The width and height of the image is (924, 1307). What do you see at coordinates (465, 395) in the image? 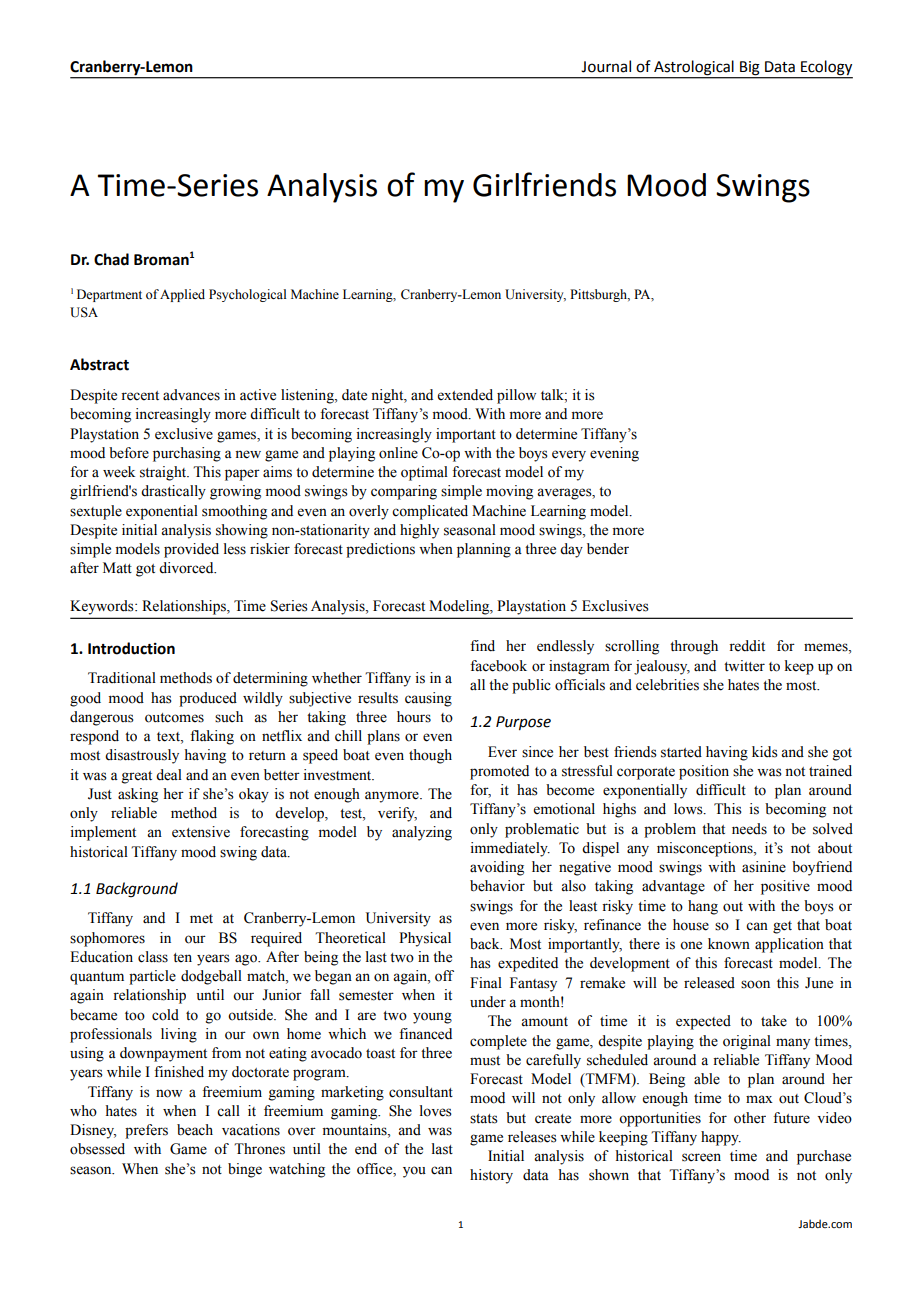
I see `extended` at bounding box center [465, 395].
